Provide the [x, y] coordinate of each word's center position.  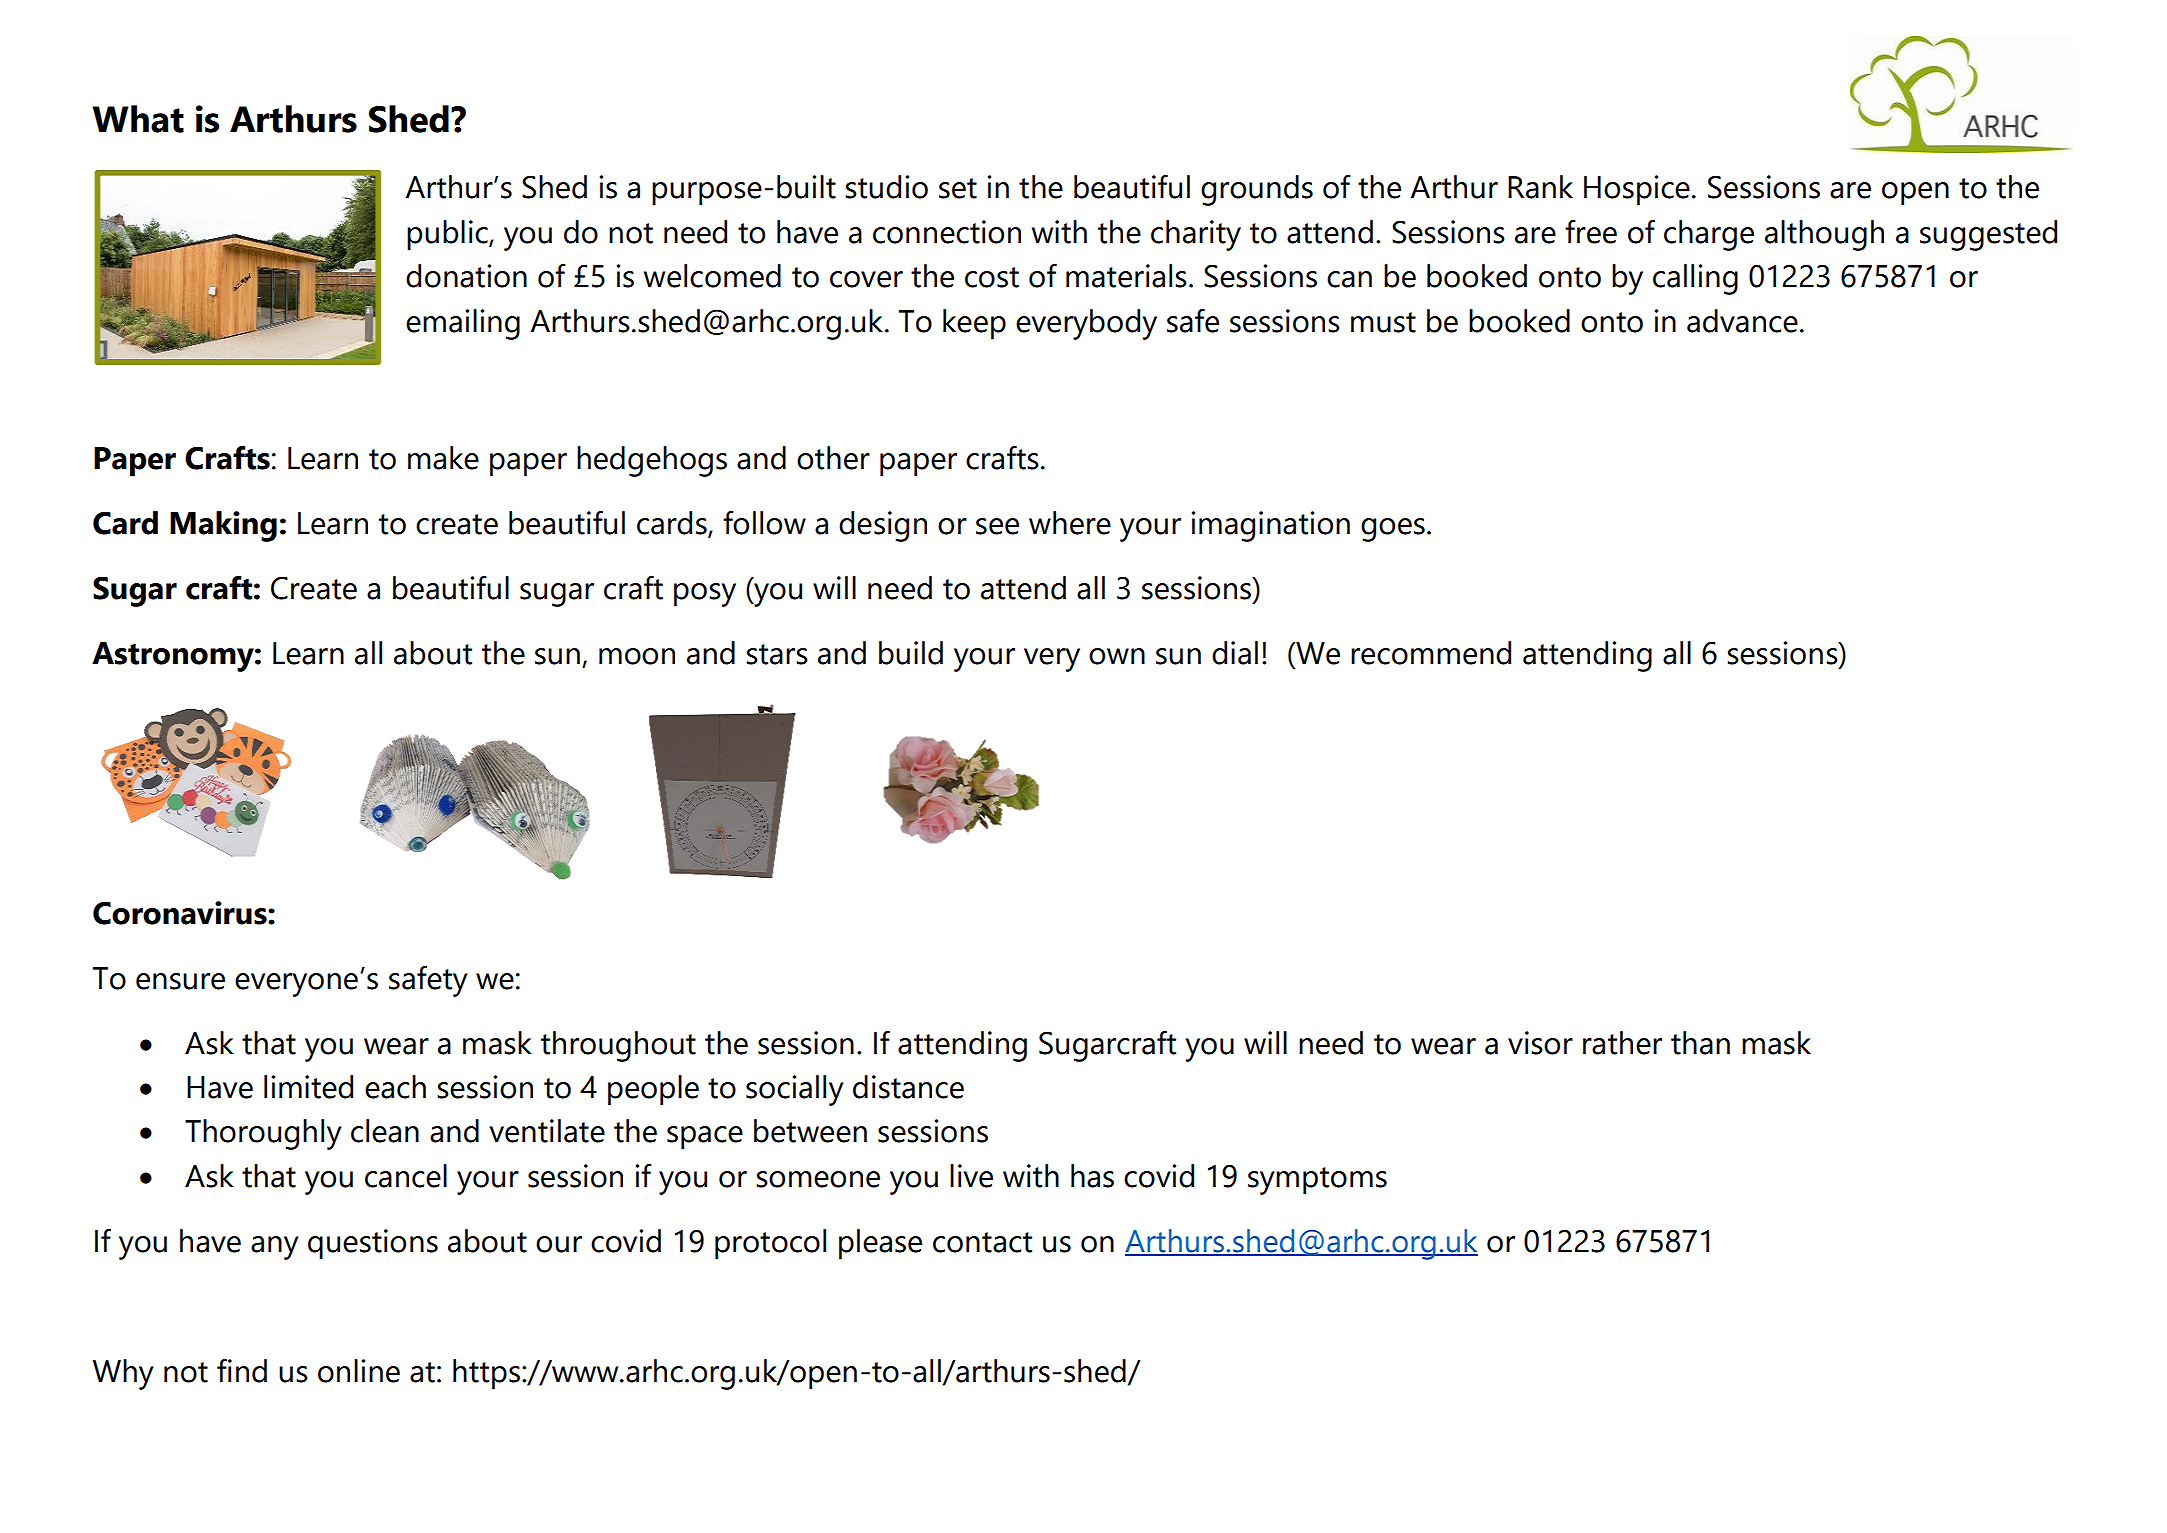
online [359, 1371]
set [958, 188]
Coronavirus [181, 913]
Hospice [1637, 190]
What [138, 119]
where [1070, 523]
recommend [1431, 653]
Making [223, 526]
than [1700, 1043]
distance [908, 1087]
